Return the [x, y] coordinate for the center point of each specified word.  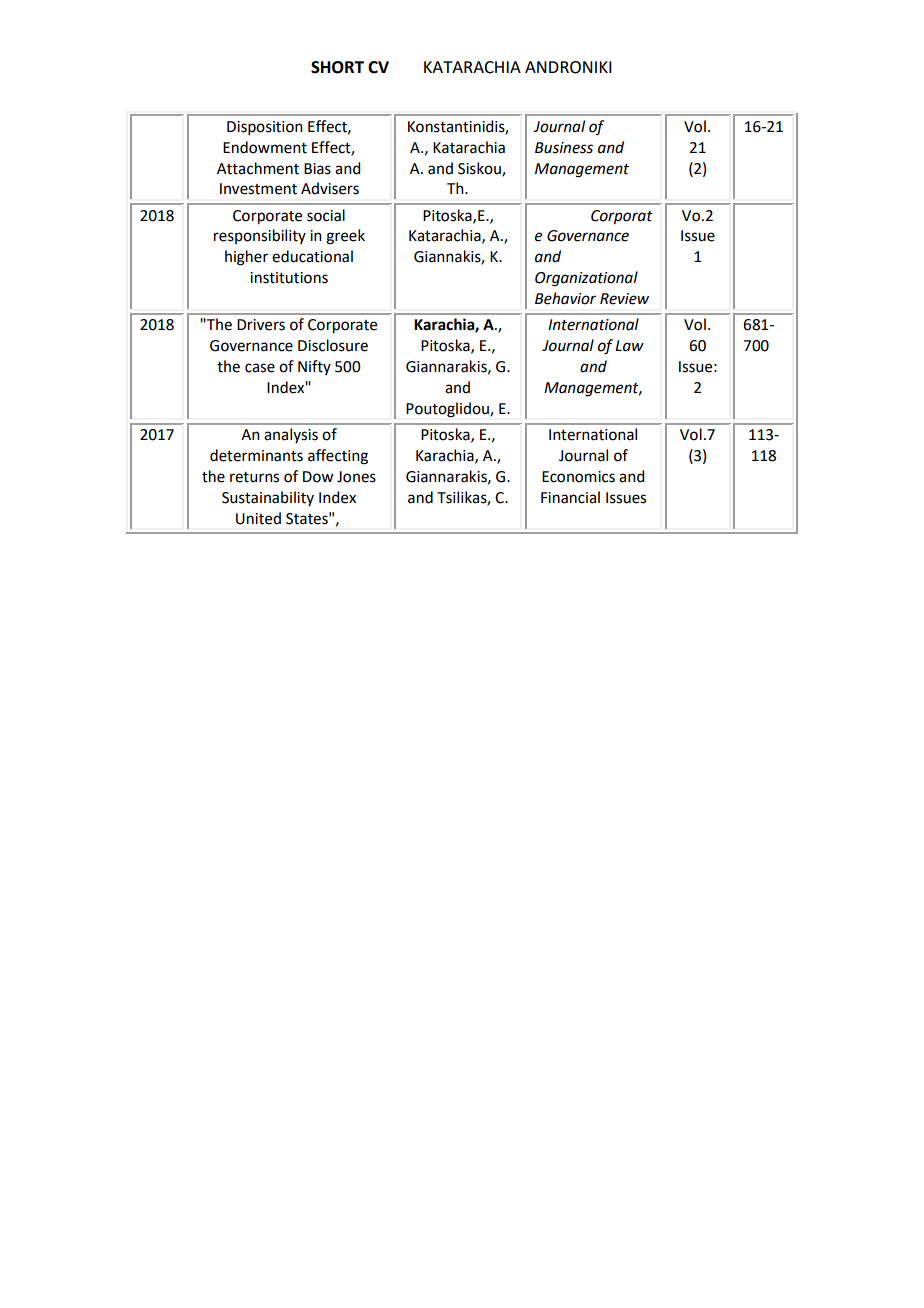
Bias [317, 169]
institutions [289, 278]
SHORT [337, 67]
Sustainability [268, 498]
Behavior [565, 298]
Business [564, 148]
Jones [356, 477]
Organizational [586, 279]
